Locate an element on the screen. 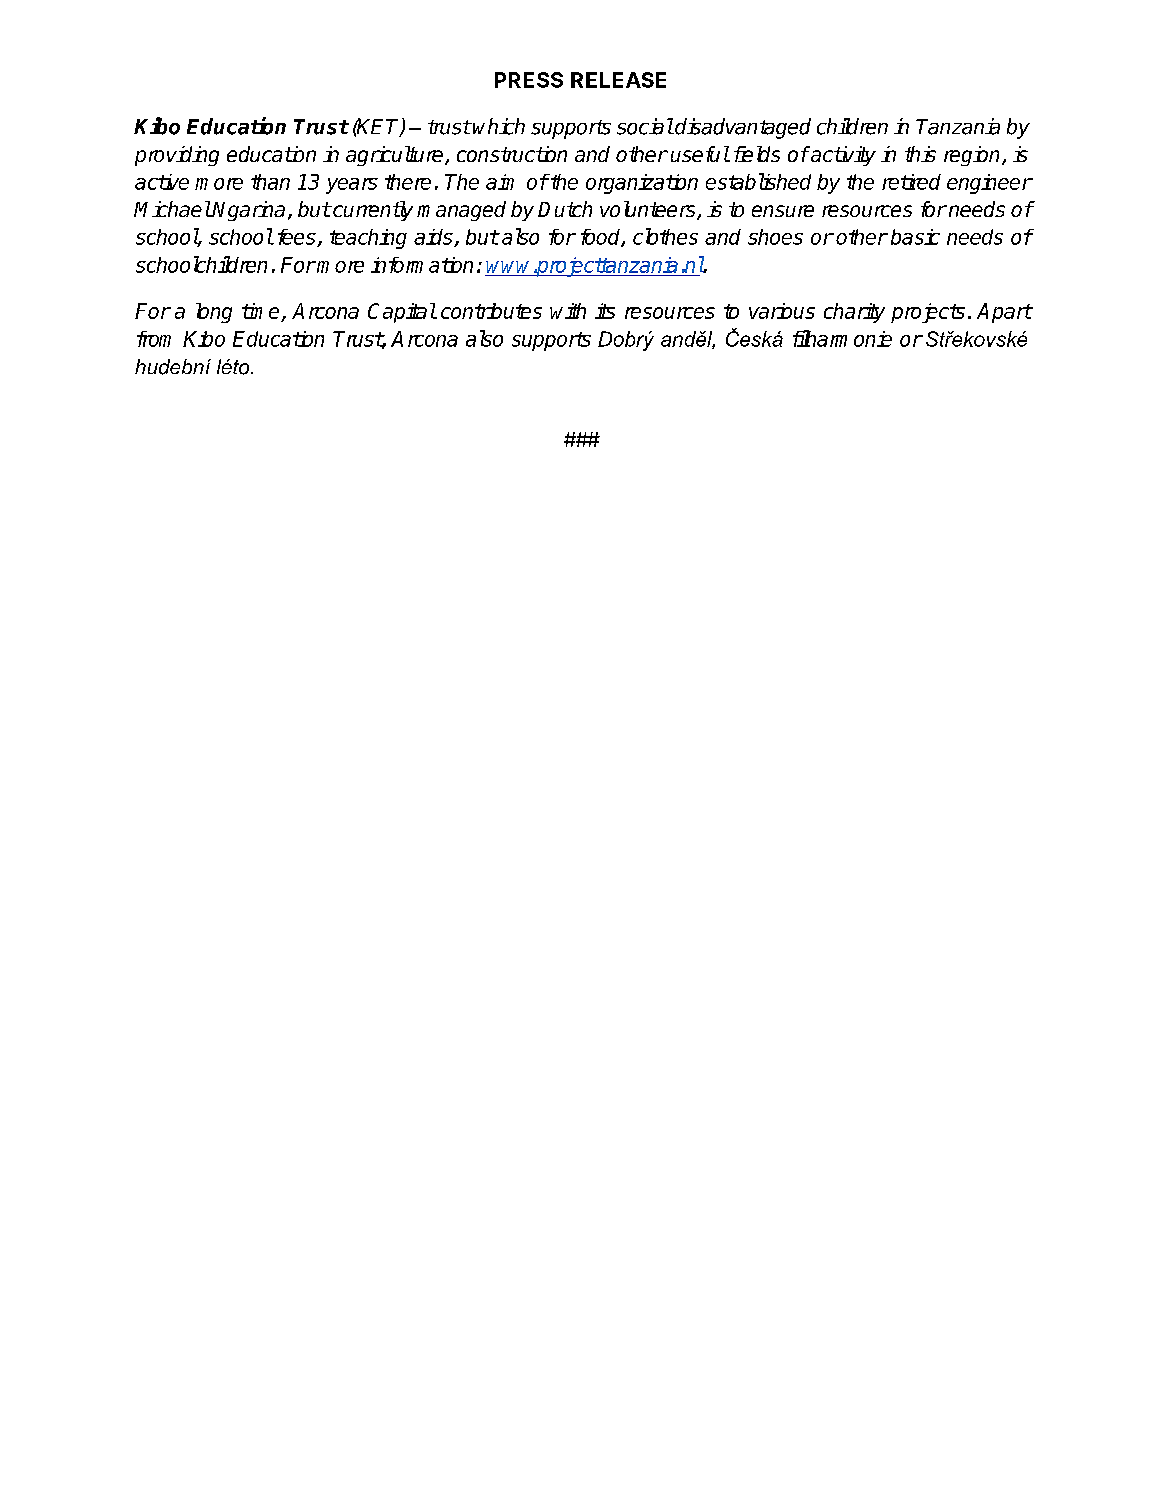 The image size is (1162, 1503). RELEASE is located at coordinates (618, 80).
